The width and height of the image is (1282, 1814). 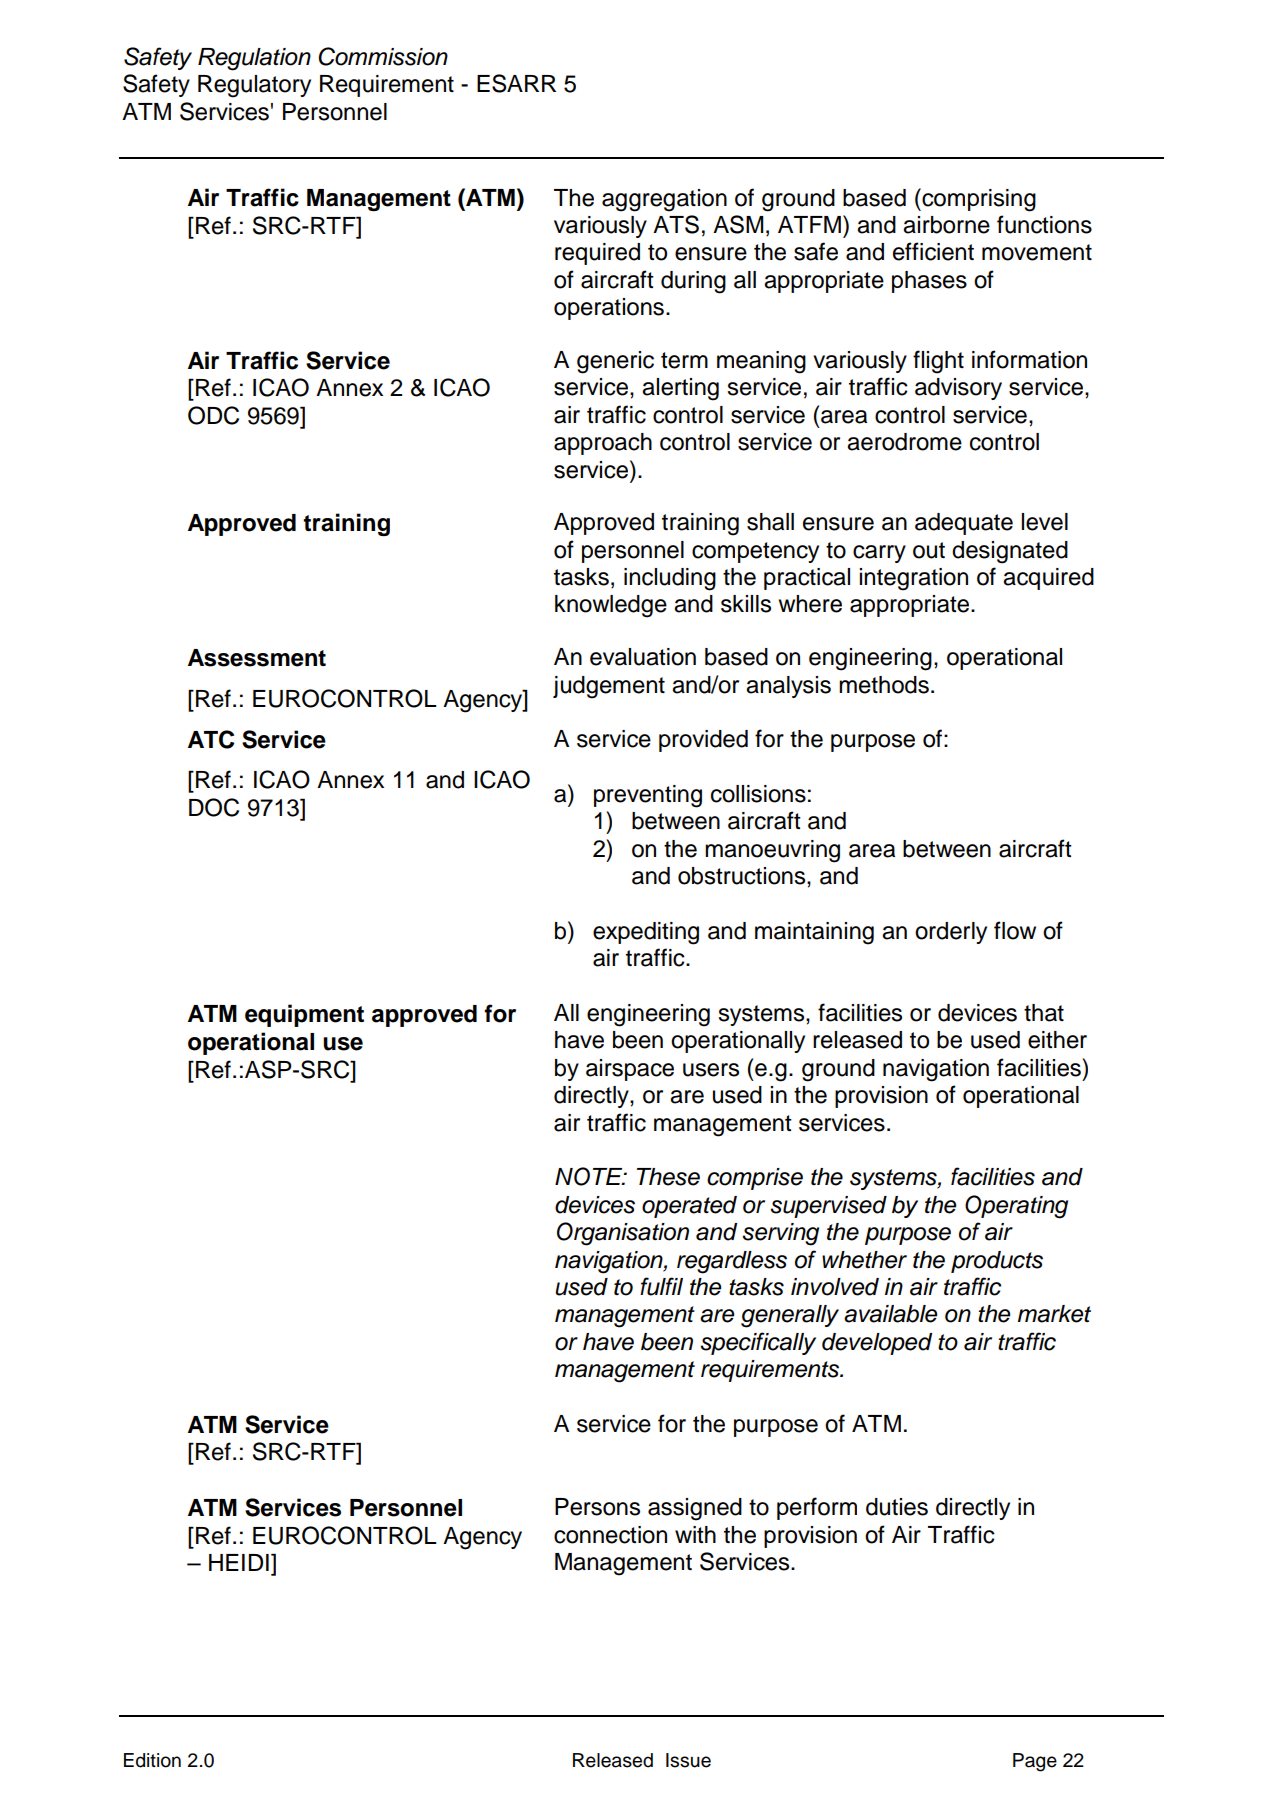 I want to click on Regulatory, so click(x=254, y=86).
